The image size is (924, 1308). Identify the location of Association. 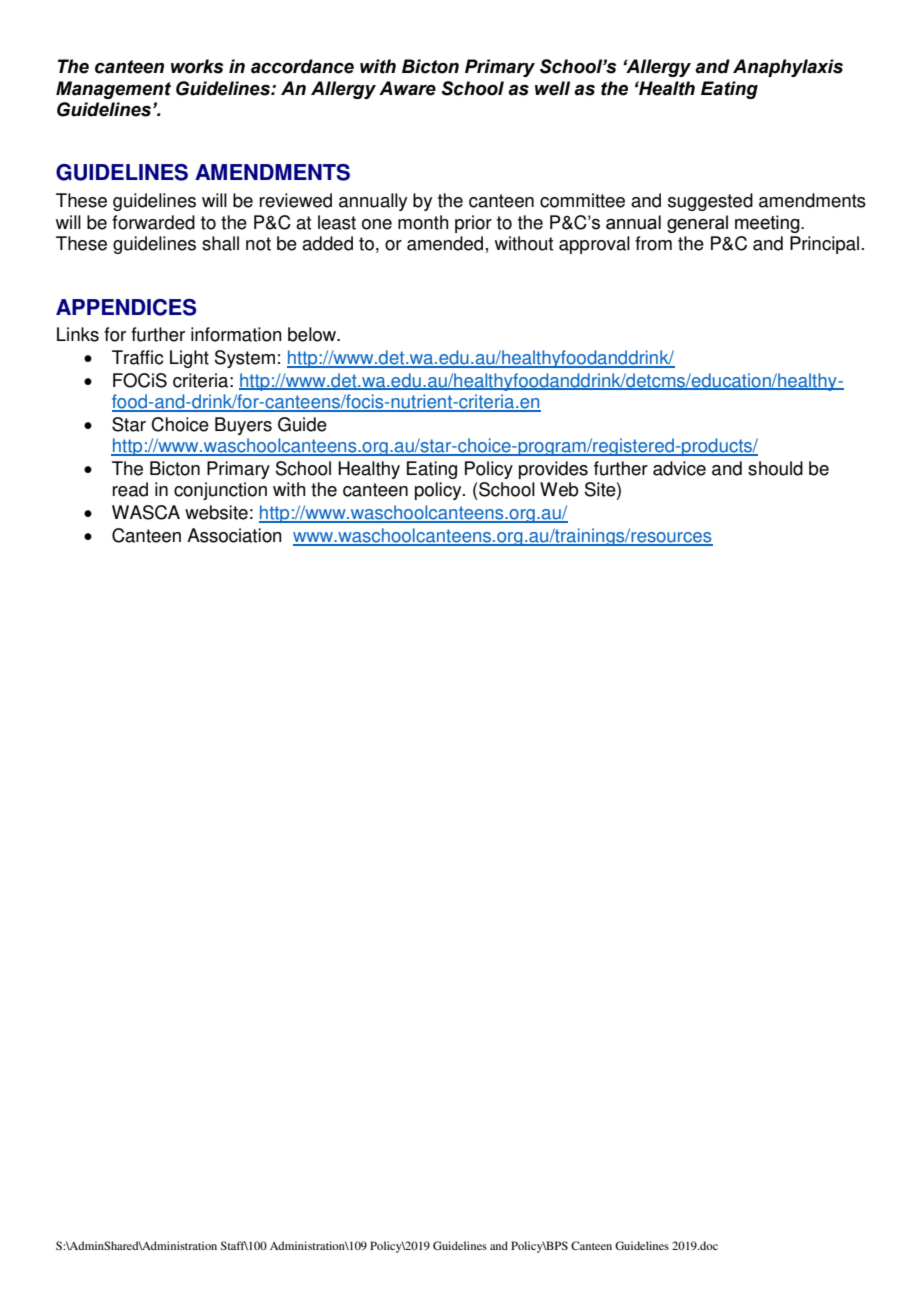
(234, 535).
